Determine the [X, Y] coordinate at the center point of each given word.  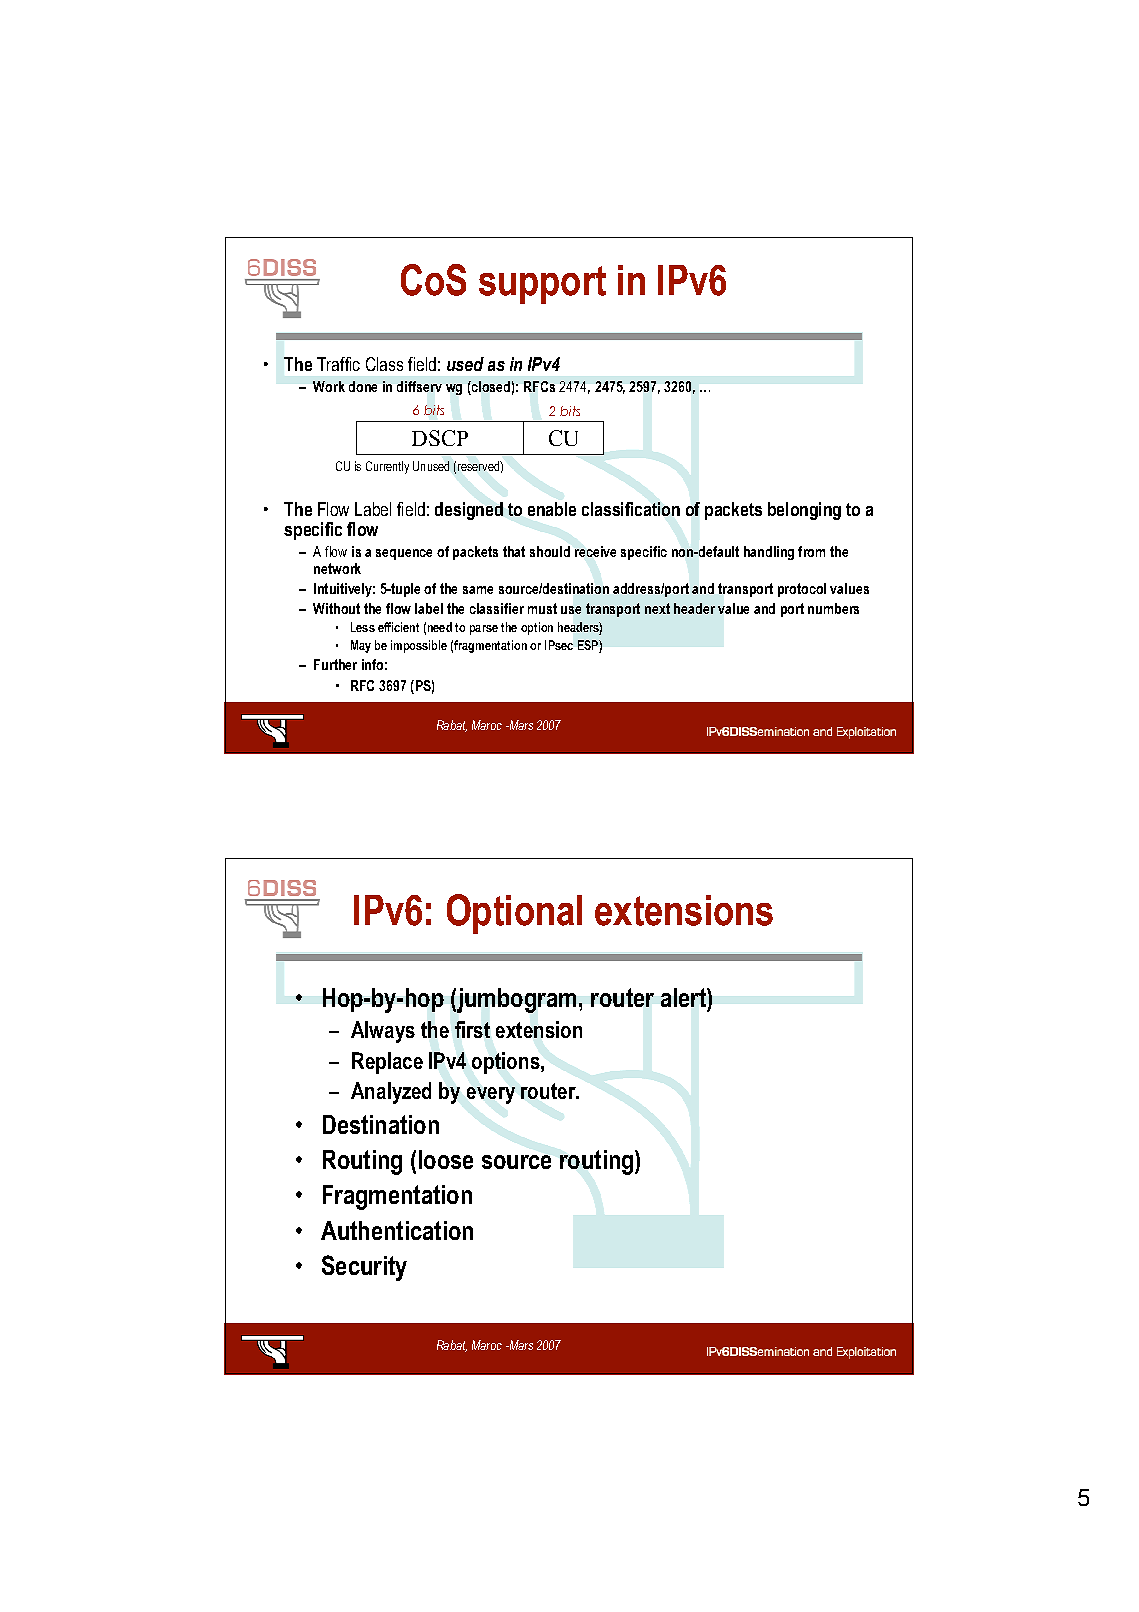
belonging [804, 511]
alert [684, 997]
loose [446, 1159]
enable [552, 509]
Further [335, 664]
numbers [833, 608]
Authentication [397, 1230]
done [363, 386]
